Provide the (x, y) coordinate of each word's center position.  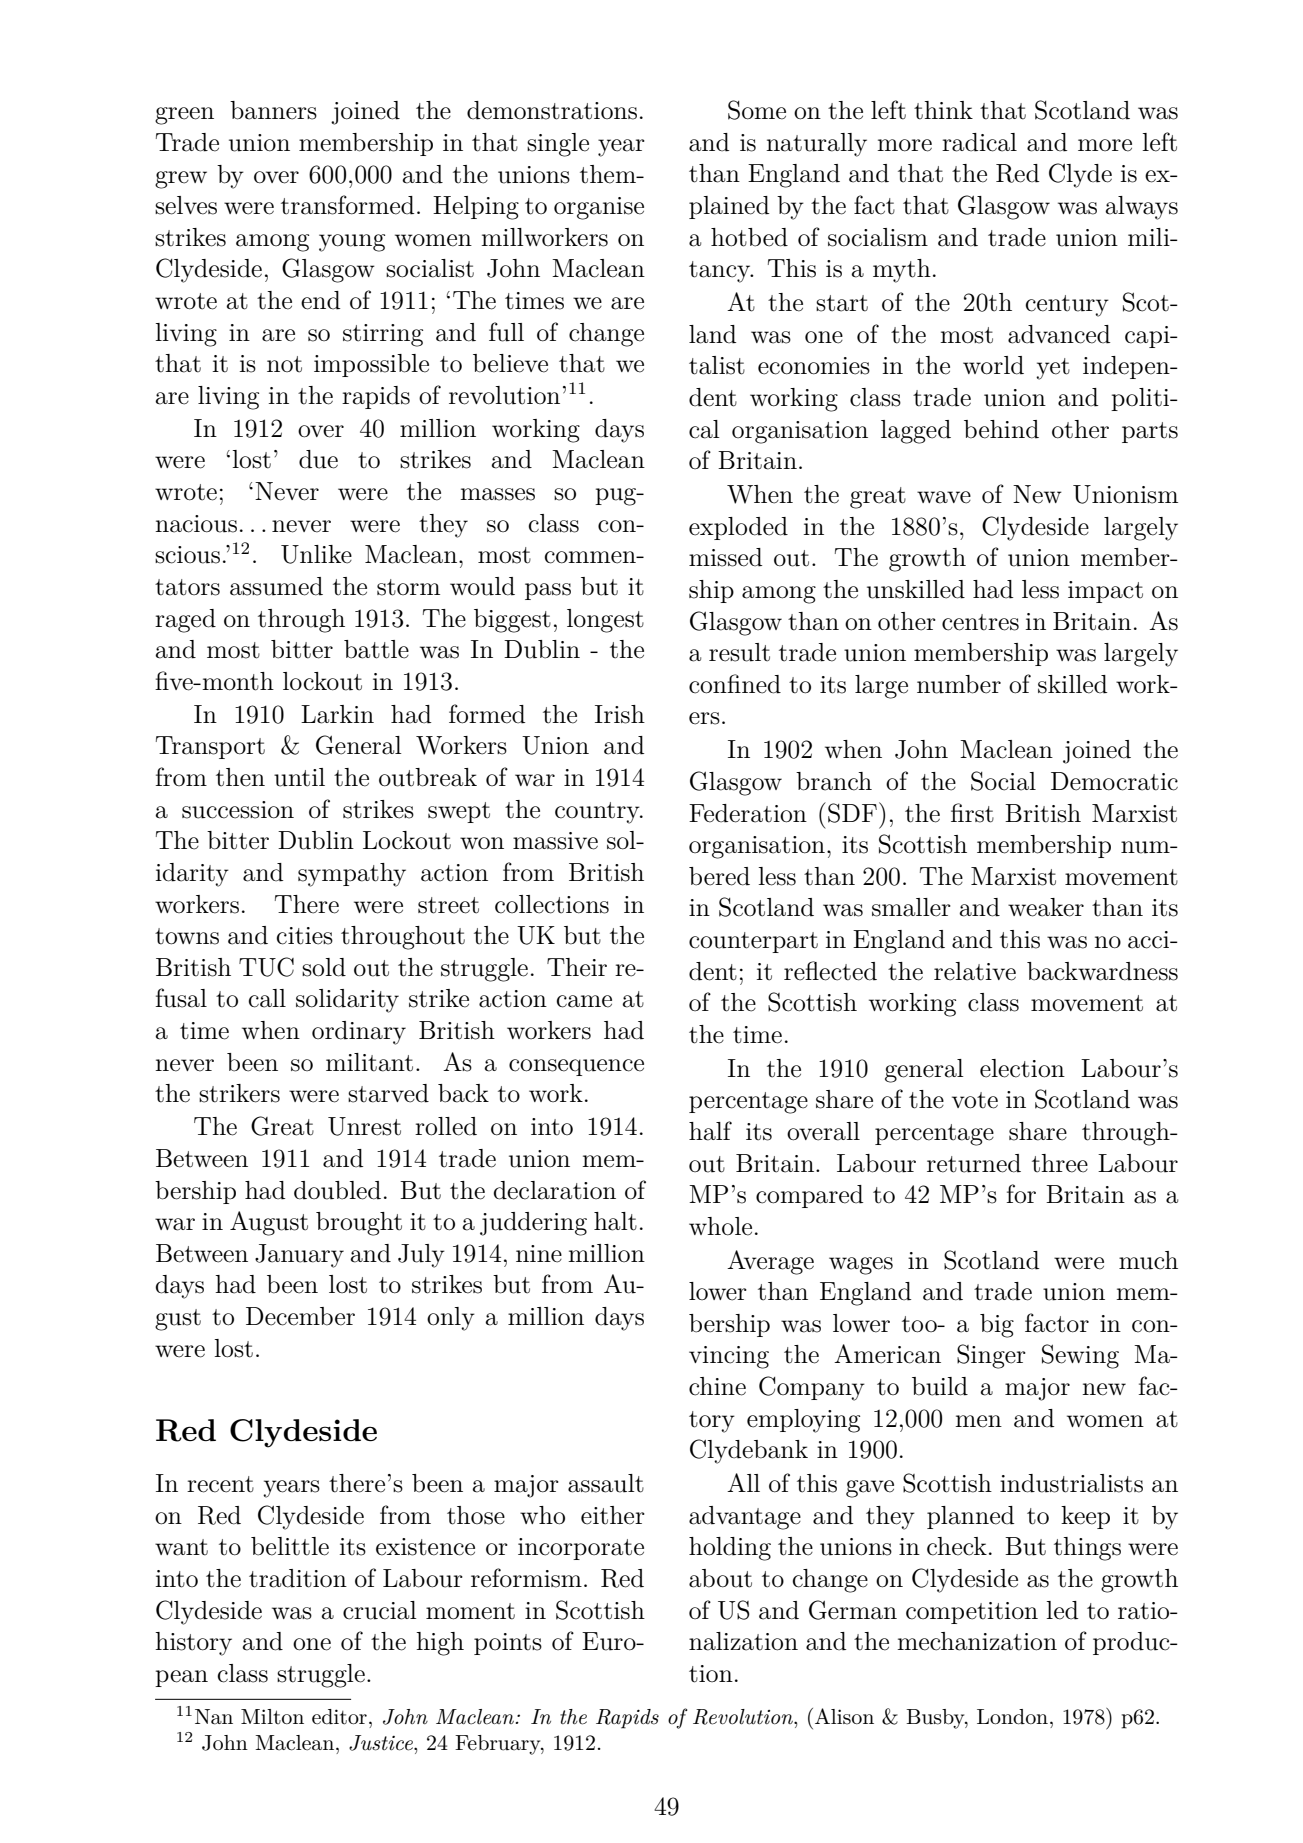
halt (615, 1221)
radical (979, 142)
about (720, 1578)
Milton (272, 1716)
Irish (620, 714)
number (959, 684)
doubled (337, 1190)
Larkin (337, 714)
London (1012, 1717)
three (1060, 1163)
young (352, 243)
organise (599, 208)
